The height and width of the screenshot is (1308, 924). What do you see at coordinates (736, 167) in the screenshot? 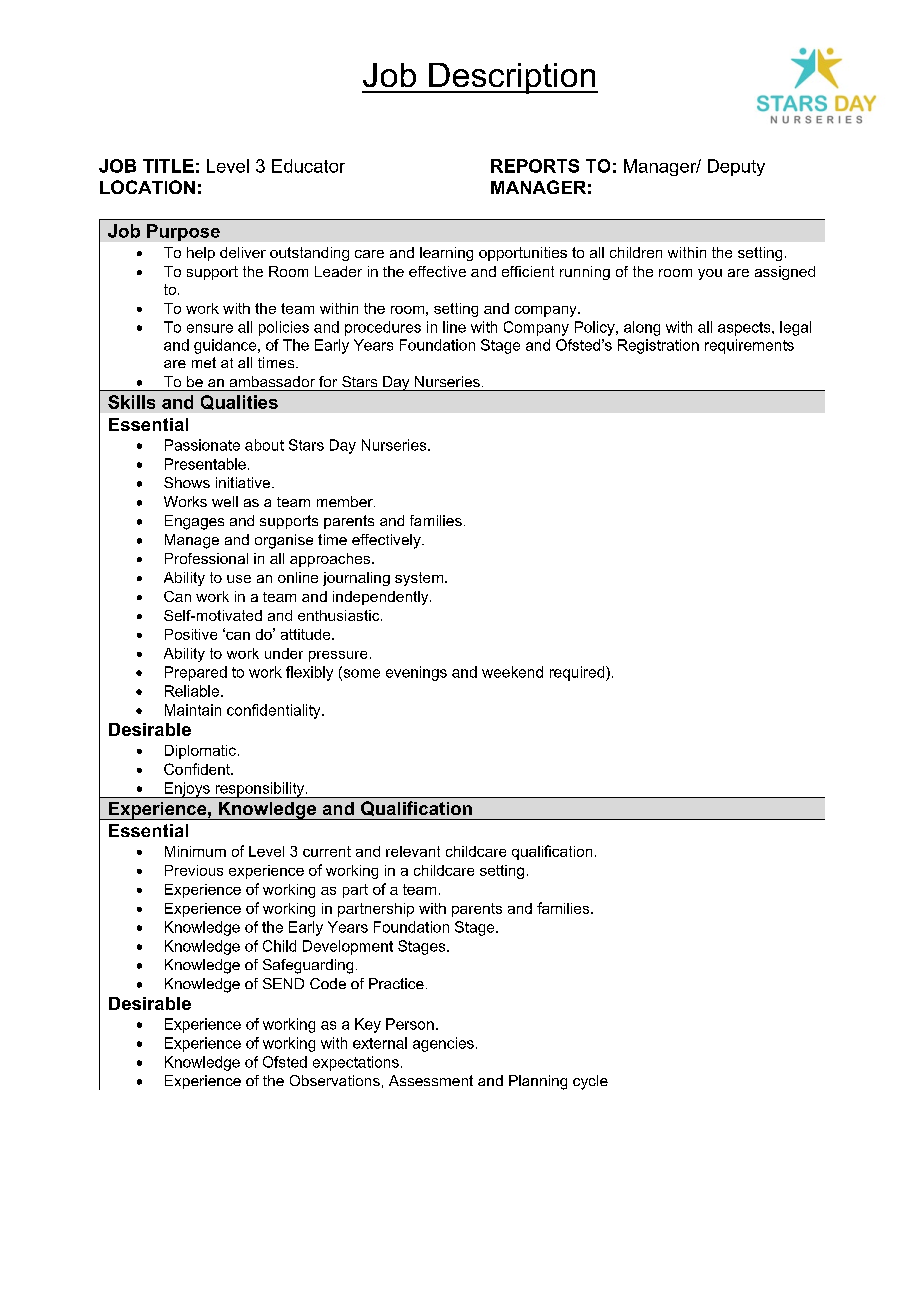
I see `Deputy` at bounding box center [736, 167].
